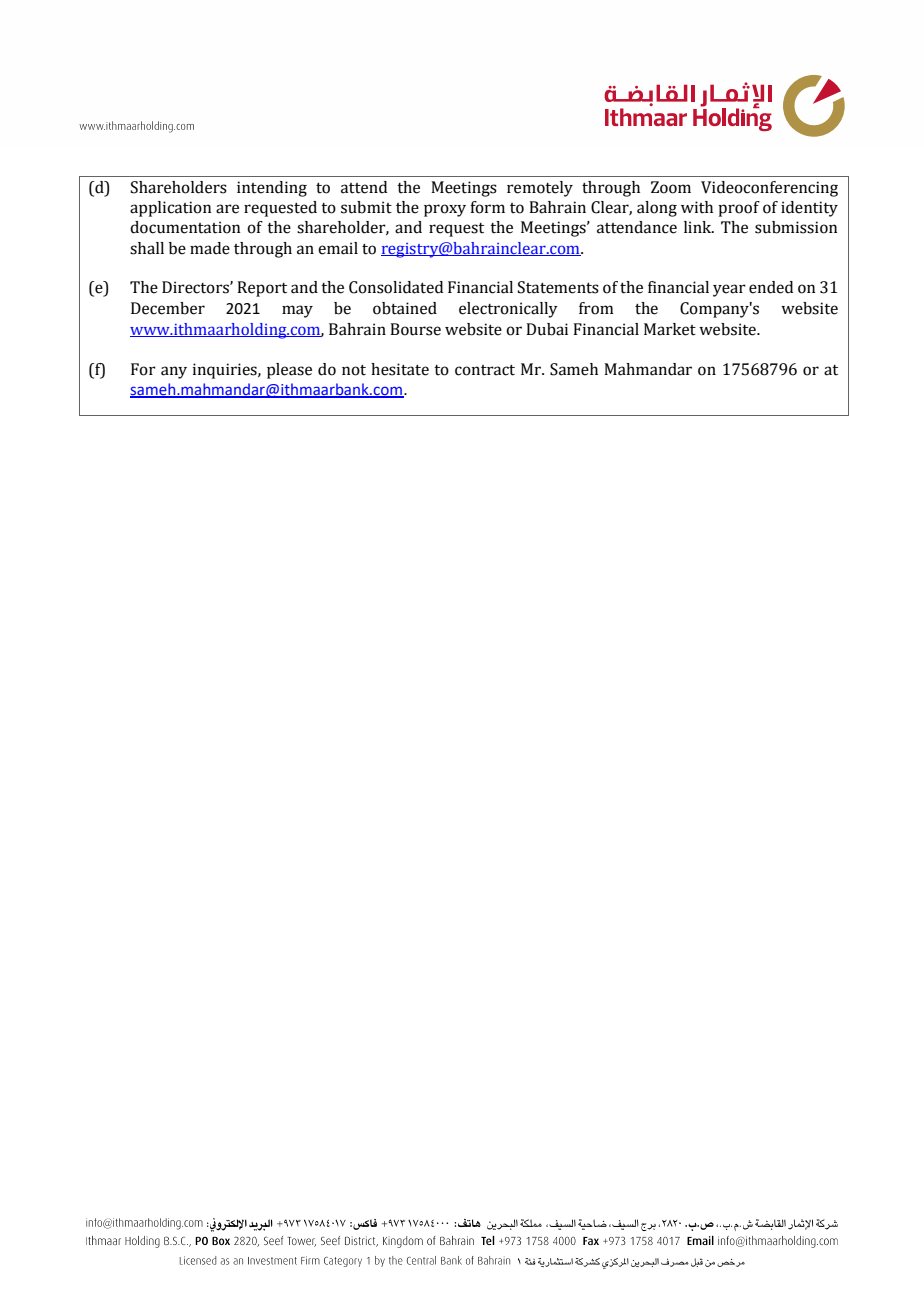 Image resolution: width=924 pixels, height=1309 pixels. What do you see at coordinates (185, 227) in the screenshot?
I see `documentation` at bounding box center [185, 227].
